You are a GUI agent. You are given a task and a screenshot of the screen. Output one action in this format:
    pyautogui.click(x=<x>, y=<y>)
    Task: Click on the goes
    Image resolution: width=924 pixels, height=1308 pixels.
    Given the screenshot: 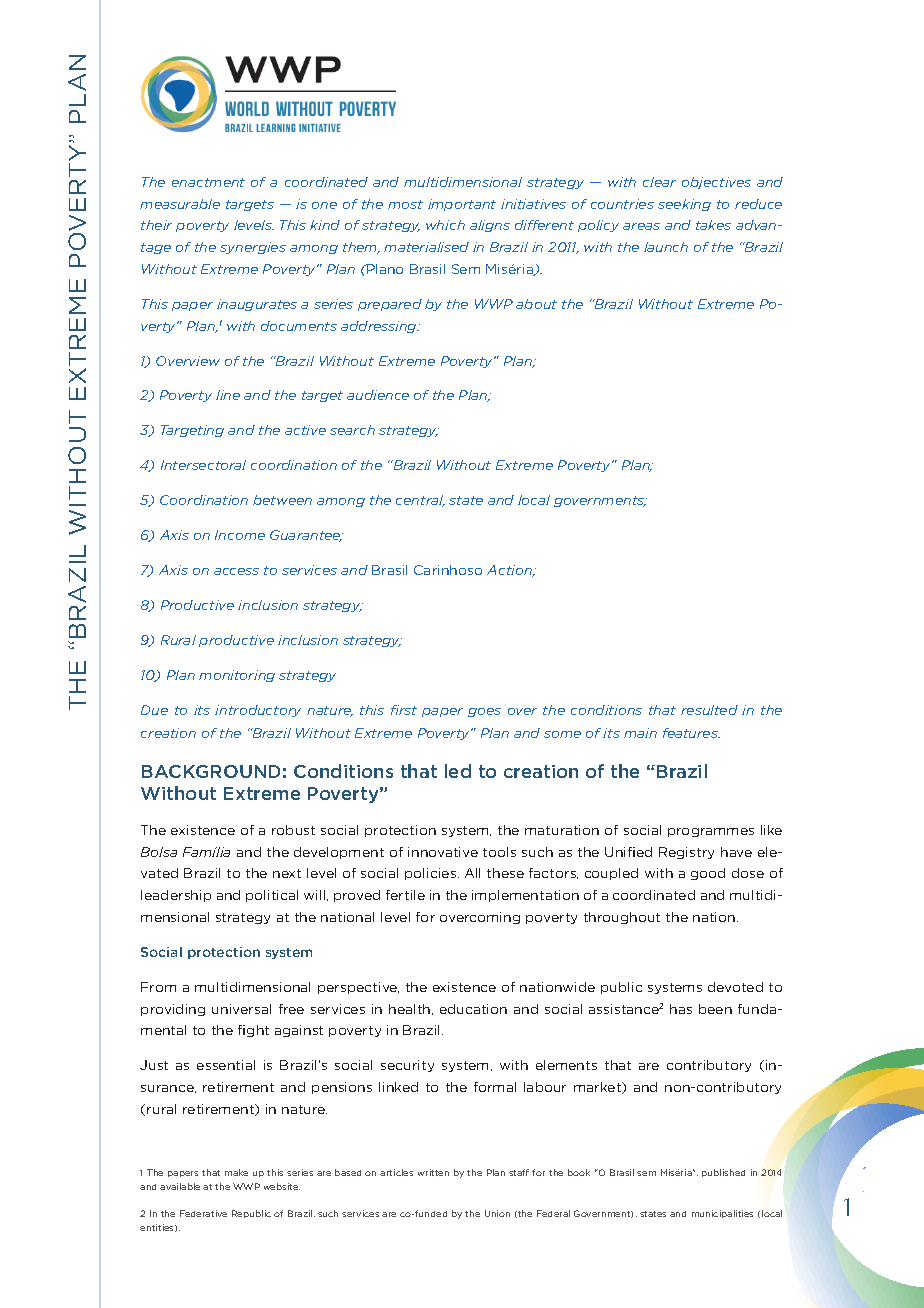 What is the action you would take?
    pyautogui.click(x=484, y=712)
